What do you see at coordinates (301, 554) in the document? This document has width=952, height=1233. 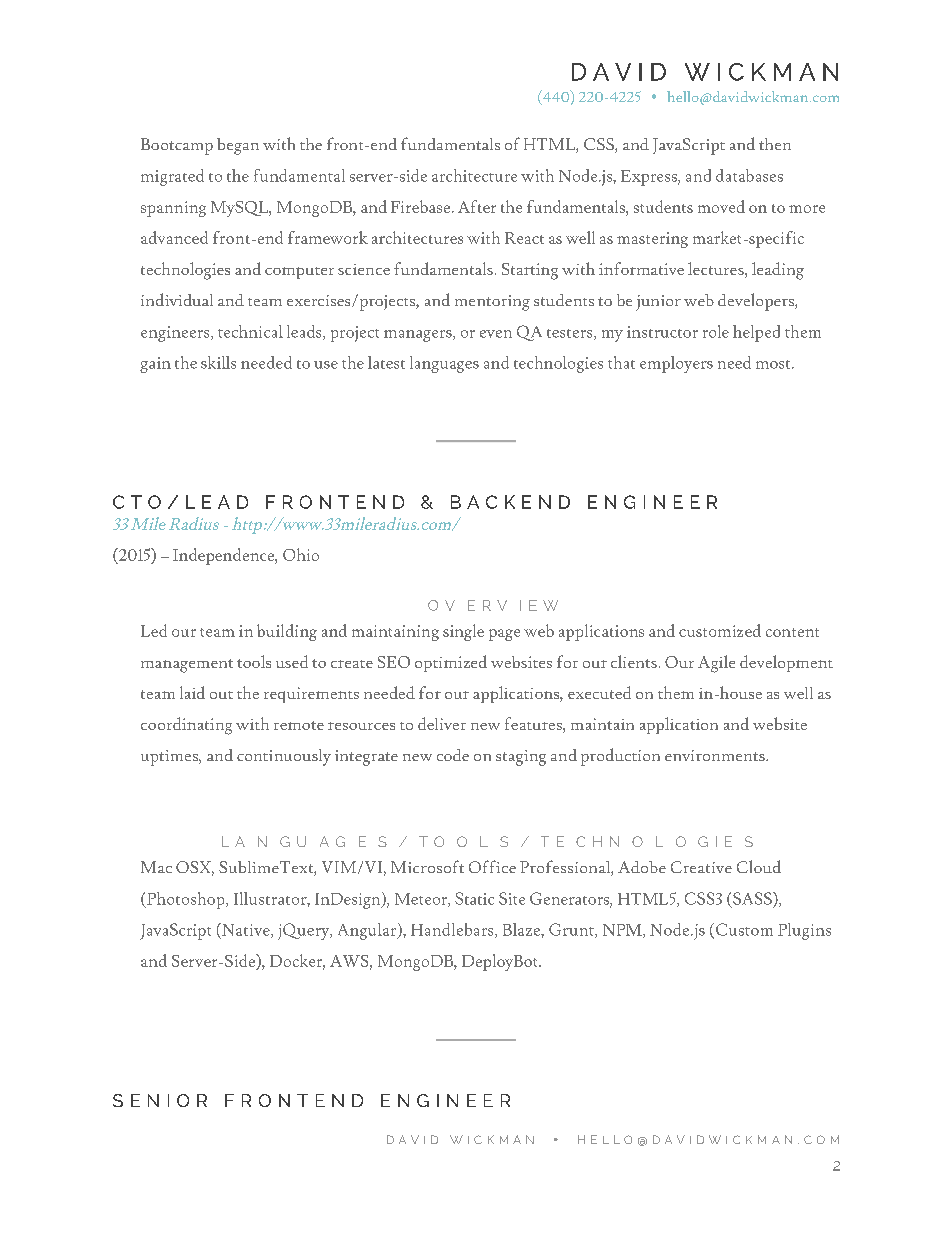 I see `Ohio` at bounding box center [301, 554].
